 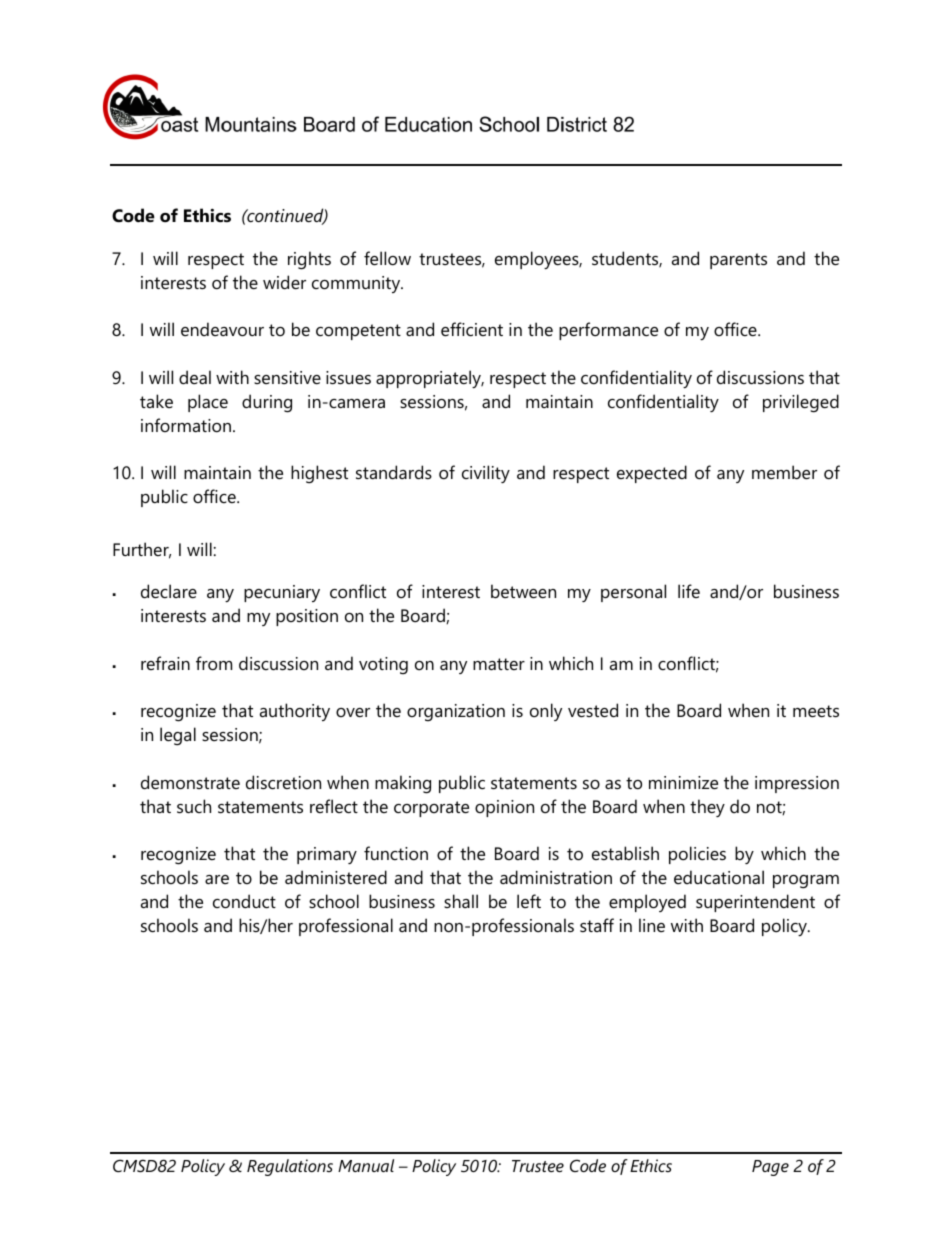 What do you see at coordinates (366, 1165) in the screenshot?
I see `Manual` at bounding box center [366, 1165].
